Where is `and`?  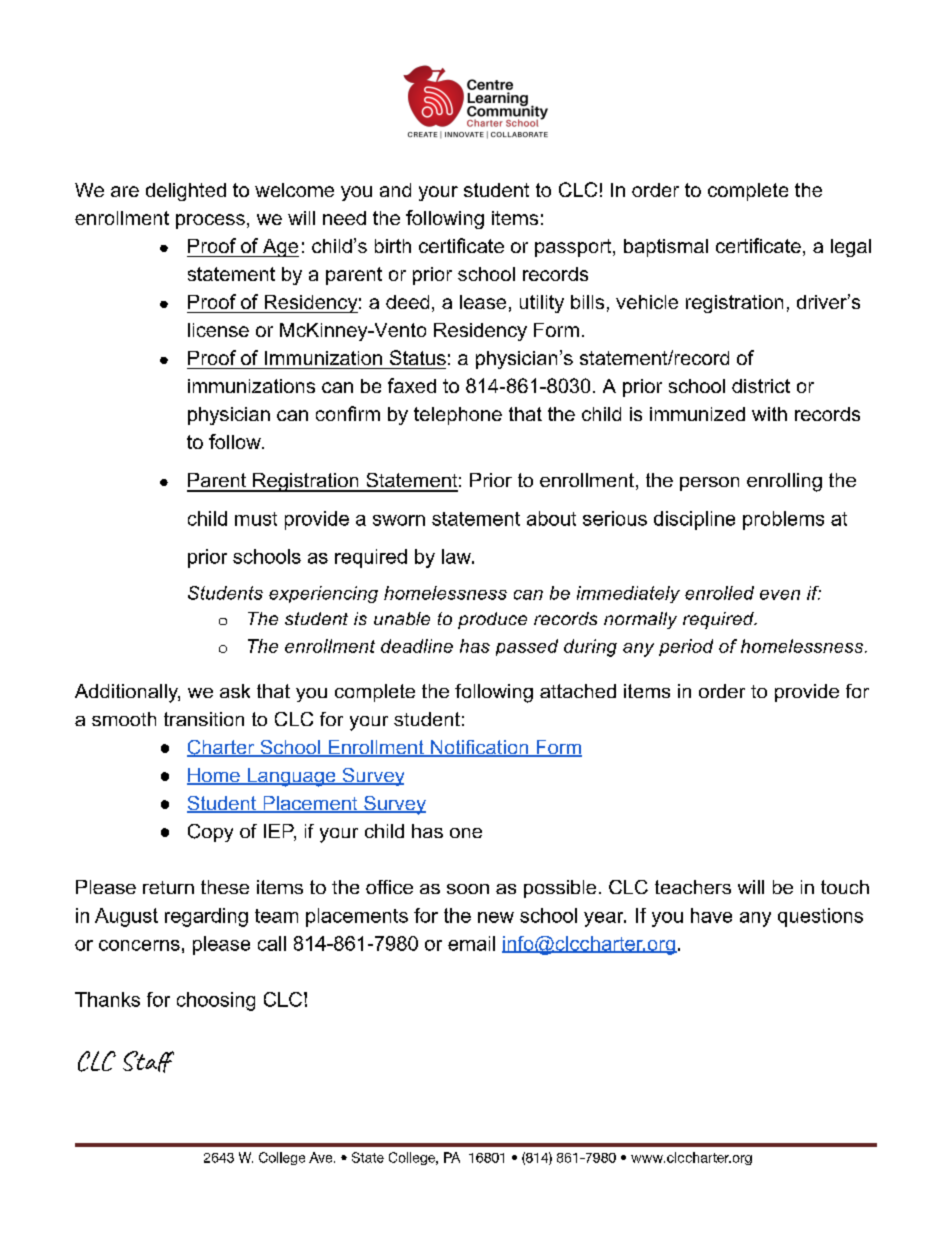
and is located at coordinates (395, 190).
